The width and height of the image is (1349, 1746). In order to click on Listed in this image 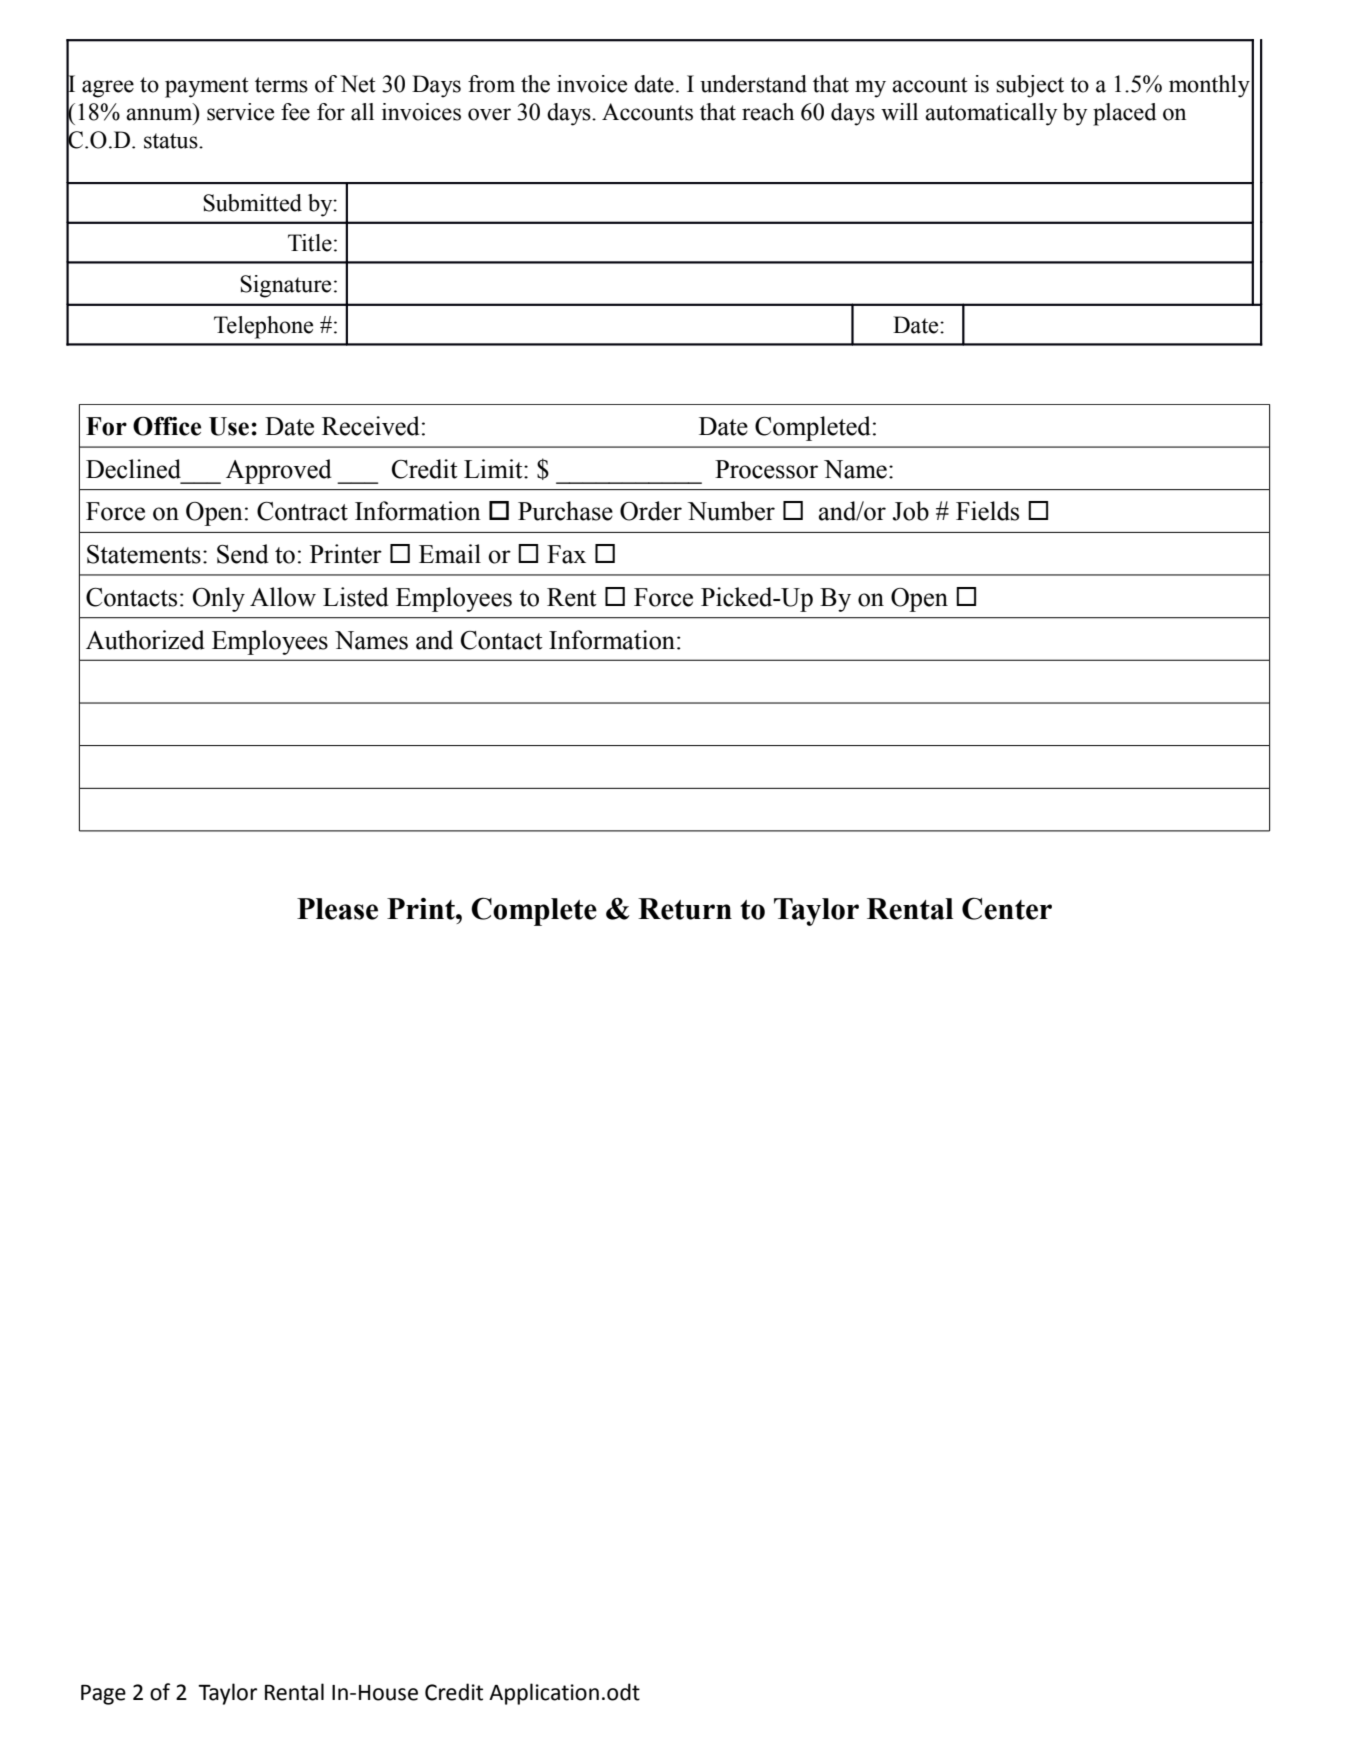, I will do `click(356, 597)`.
